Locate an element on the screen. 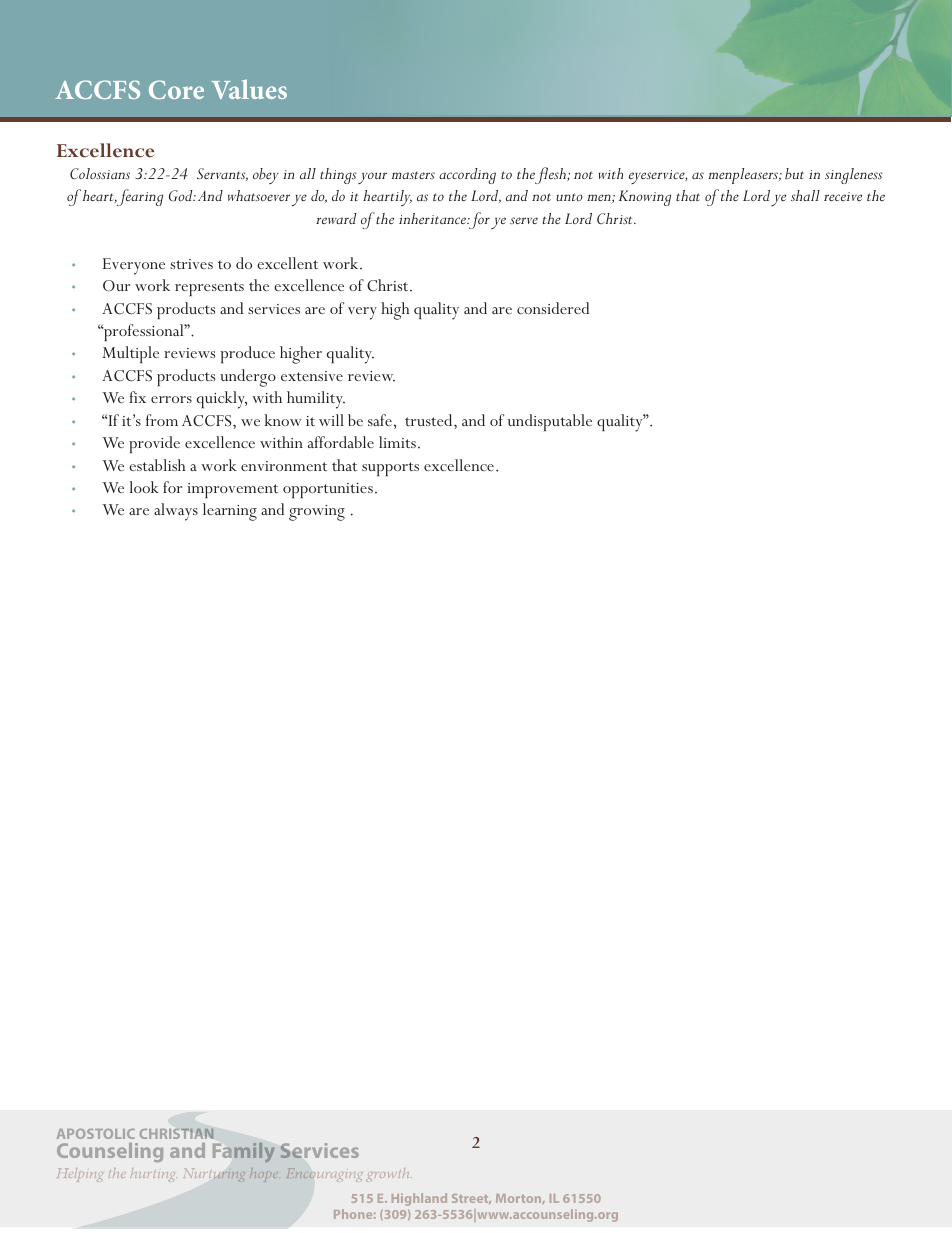  considered is located at coordinates (553, 308).
